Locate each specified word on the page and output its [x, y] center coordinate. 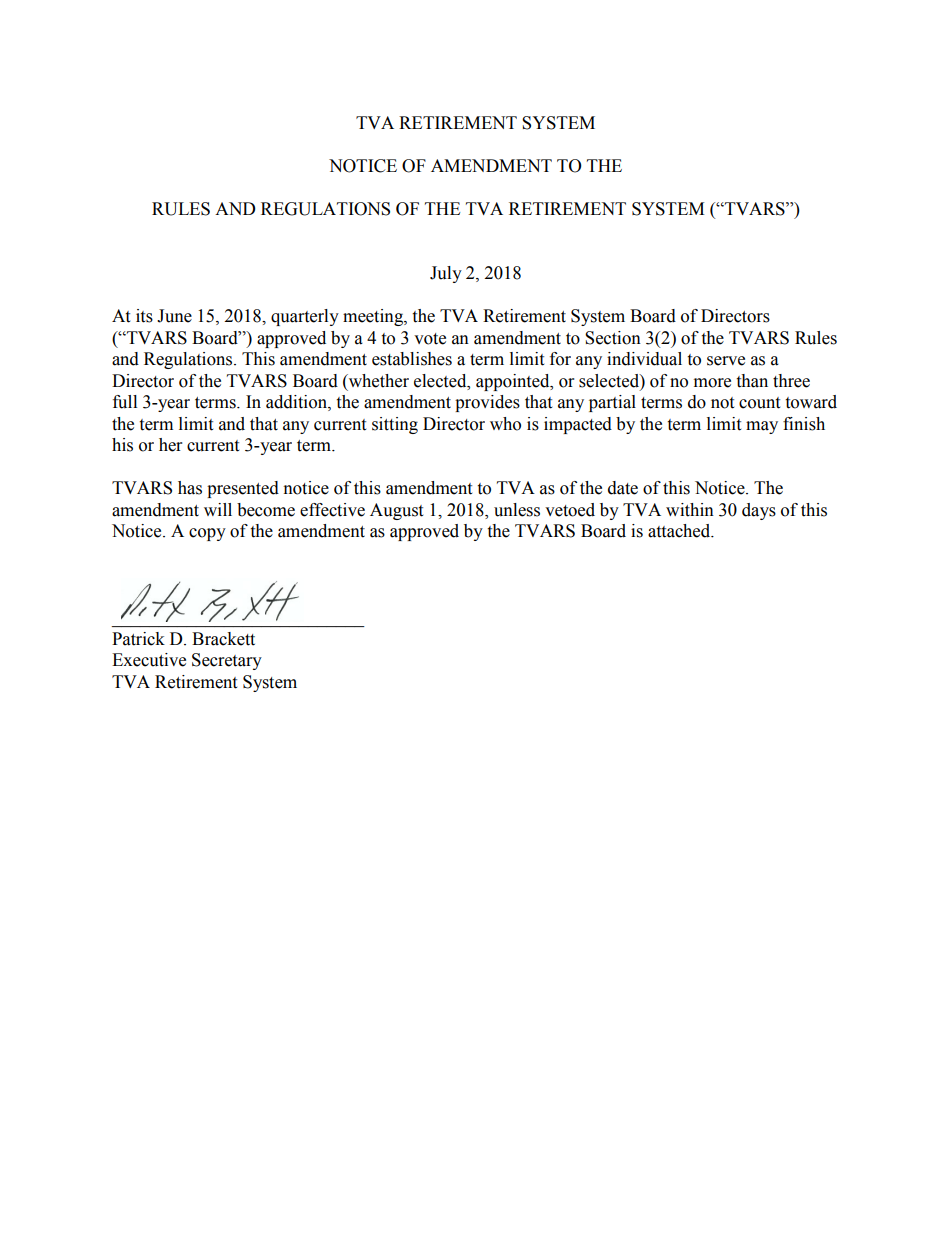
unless [517, 510]
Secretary [227, 661]
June [174, 316]
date [623, 488]
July [446, 274]
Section [613, 338]
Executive [149, 660]
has [190, 488]
